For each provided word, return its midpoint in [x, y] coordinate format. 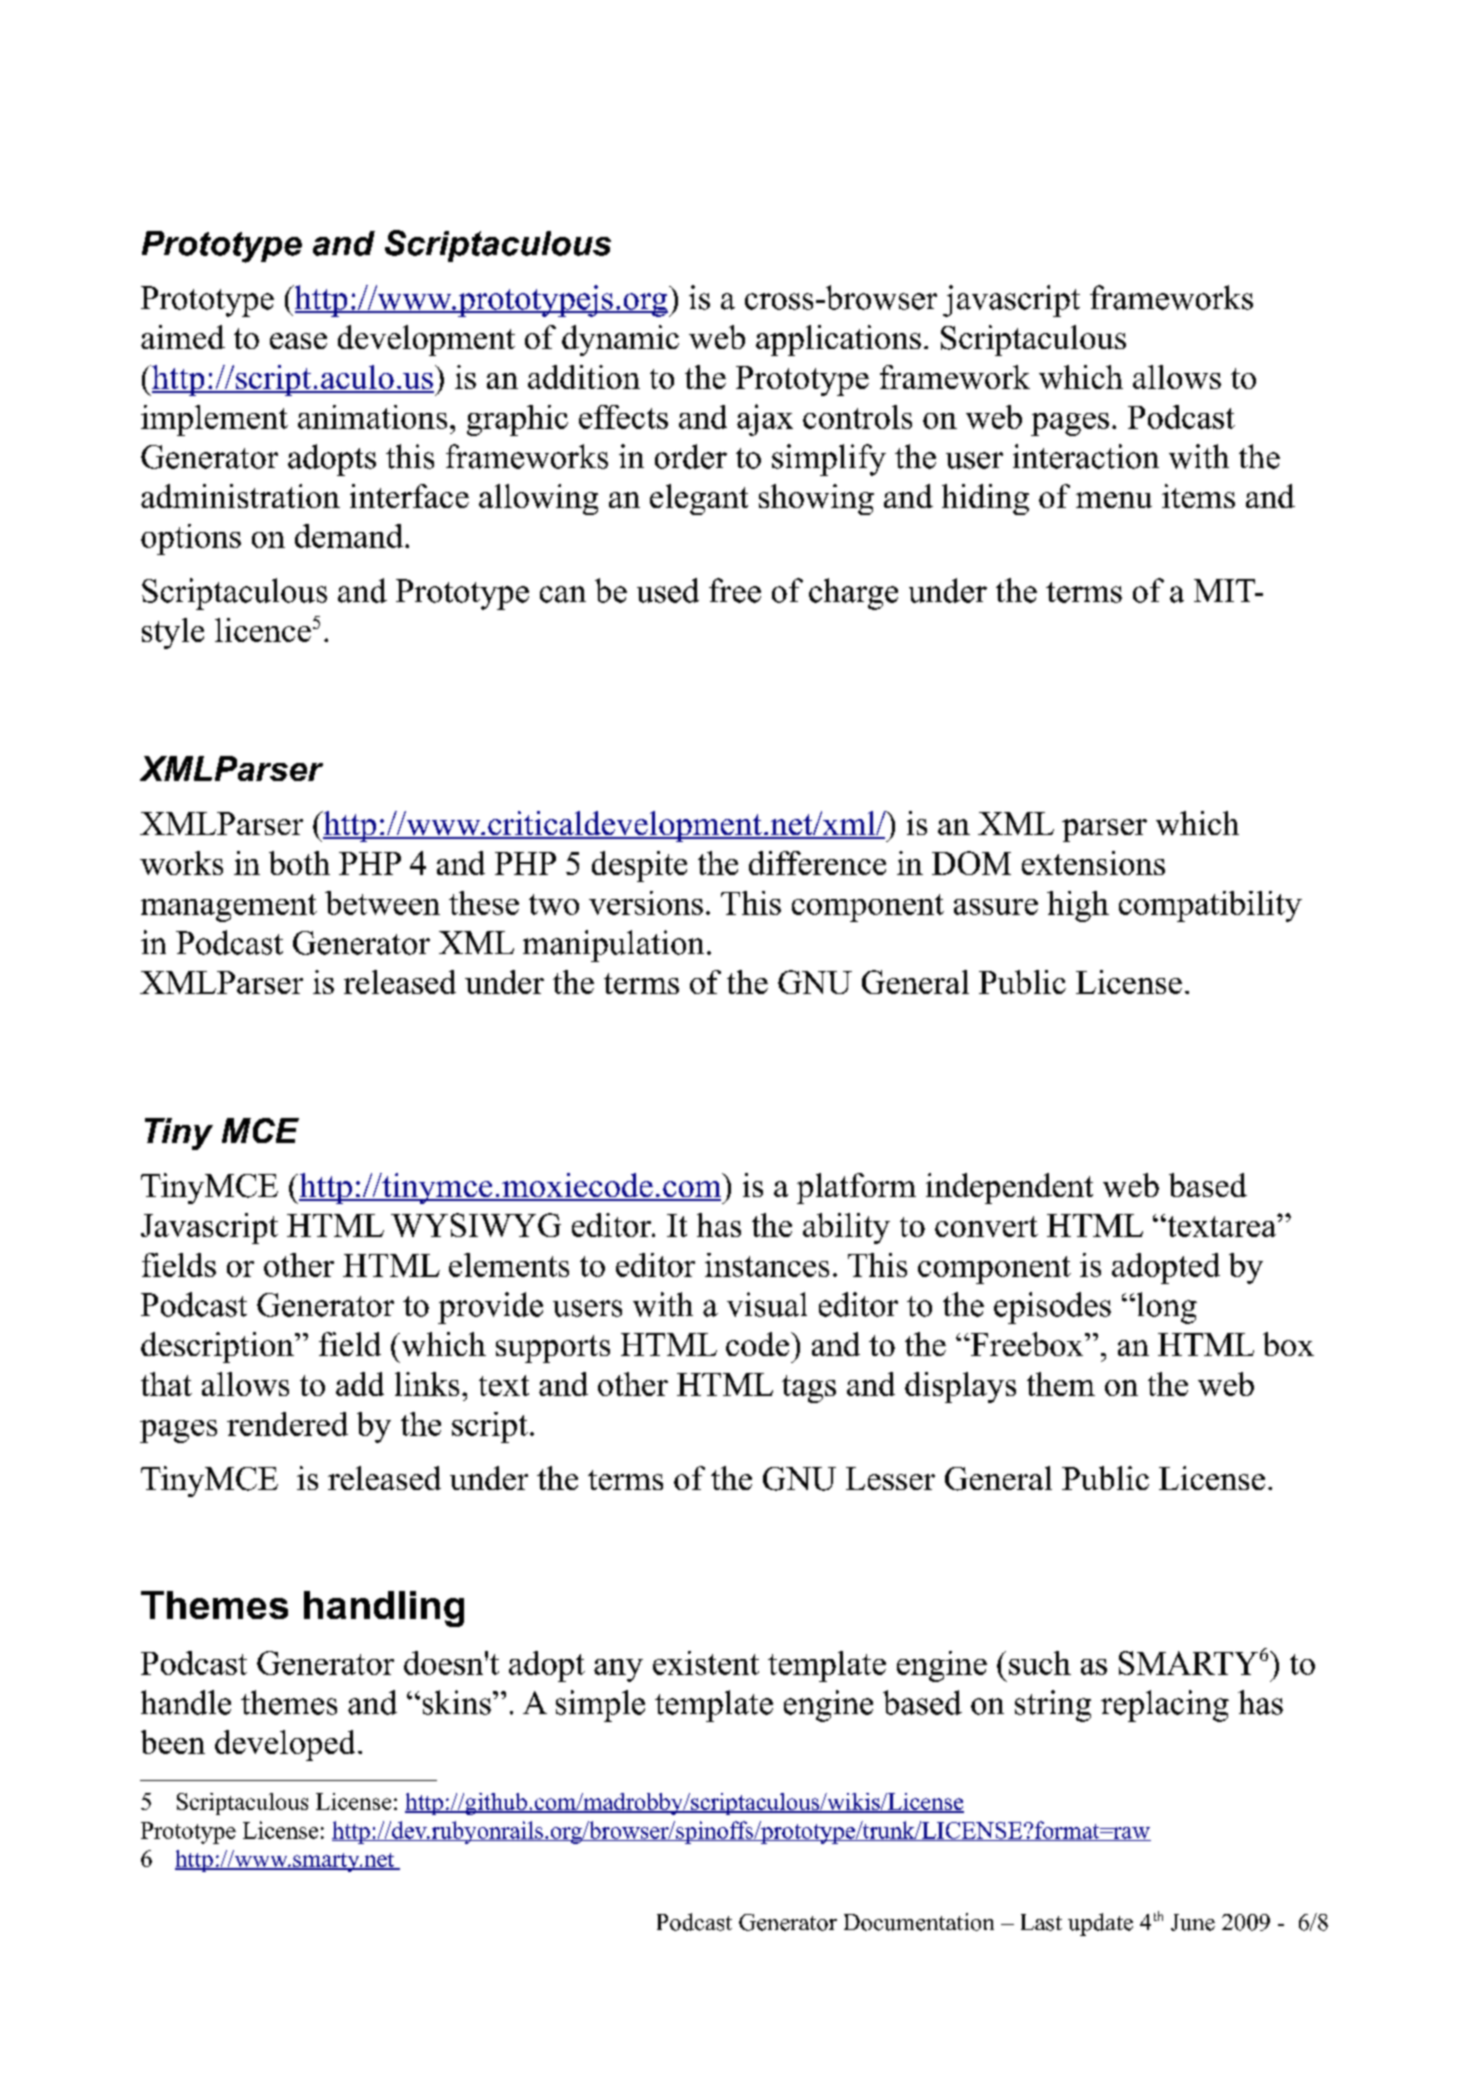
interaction [1086, 456]
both [299, 863]
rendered [287, 1424]
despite [639, 866]
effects [623, 417]
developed [285, 1745]
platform [856, 1188]
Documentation [919, 1922]
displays [960, 1387]
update [1100, 1924]
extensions [1093, 863]
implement [214, 420]
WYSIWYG [476, 1225]
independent [1009, 1188]
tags [809, 1389]
